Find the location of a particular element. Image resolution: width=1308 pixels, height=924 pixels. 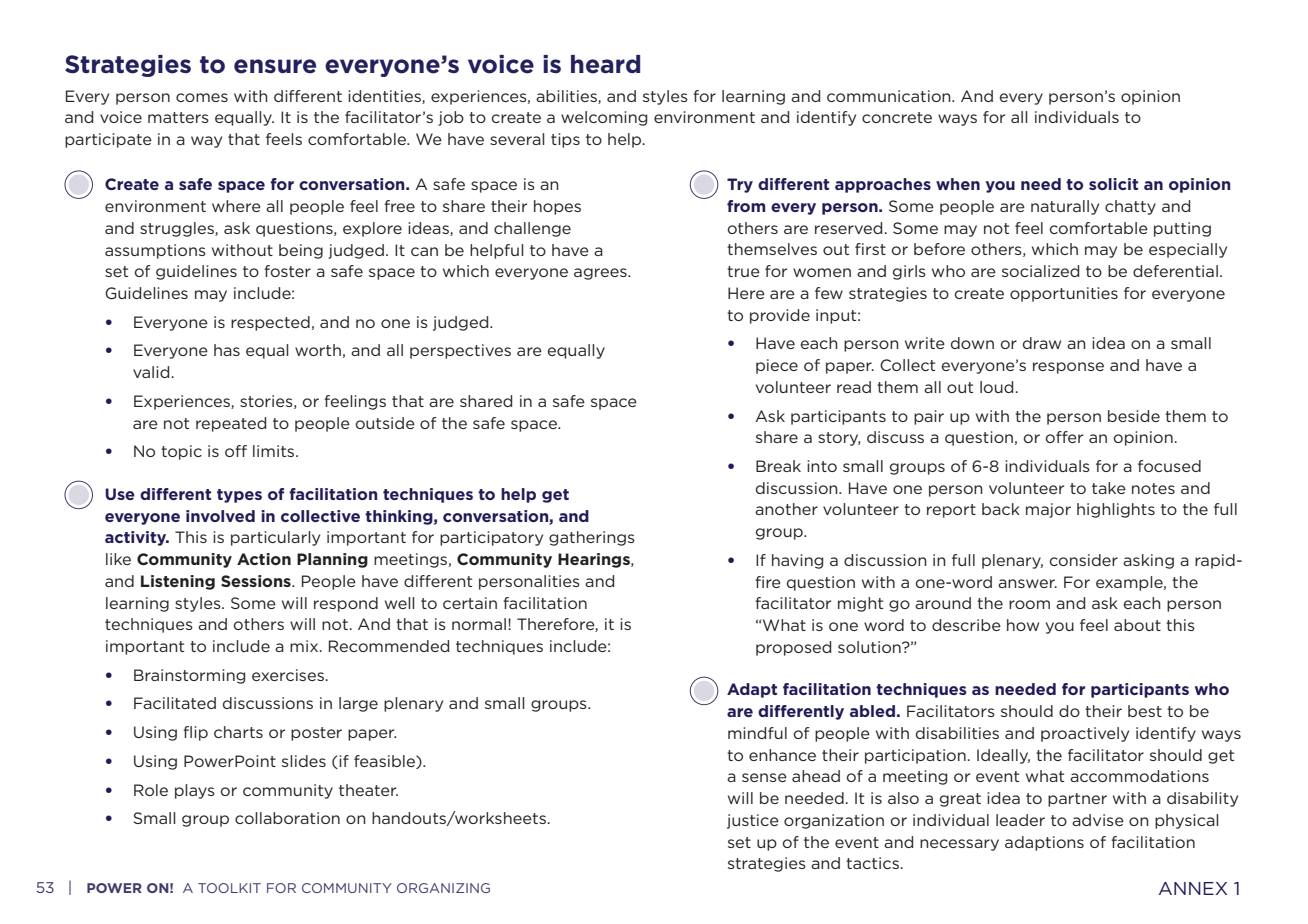

justice is located at coordinates (753, 821).
